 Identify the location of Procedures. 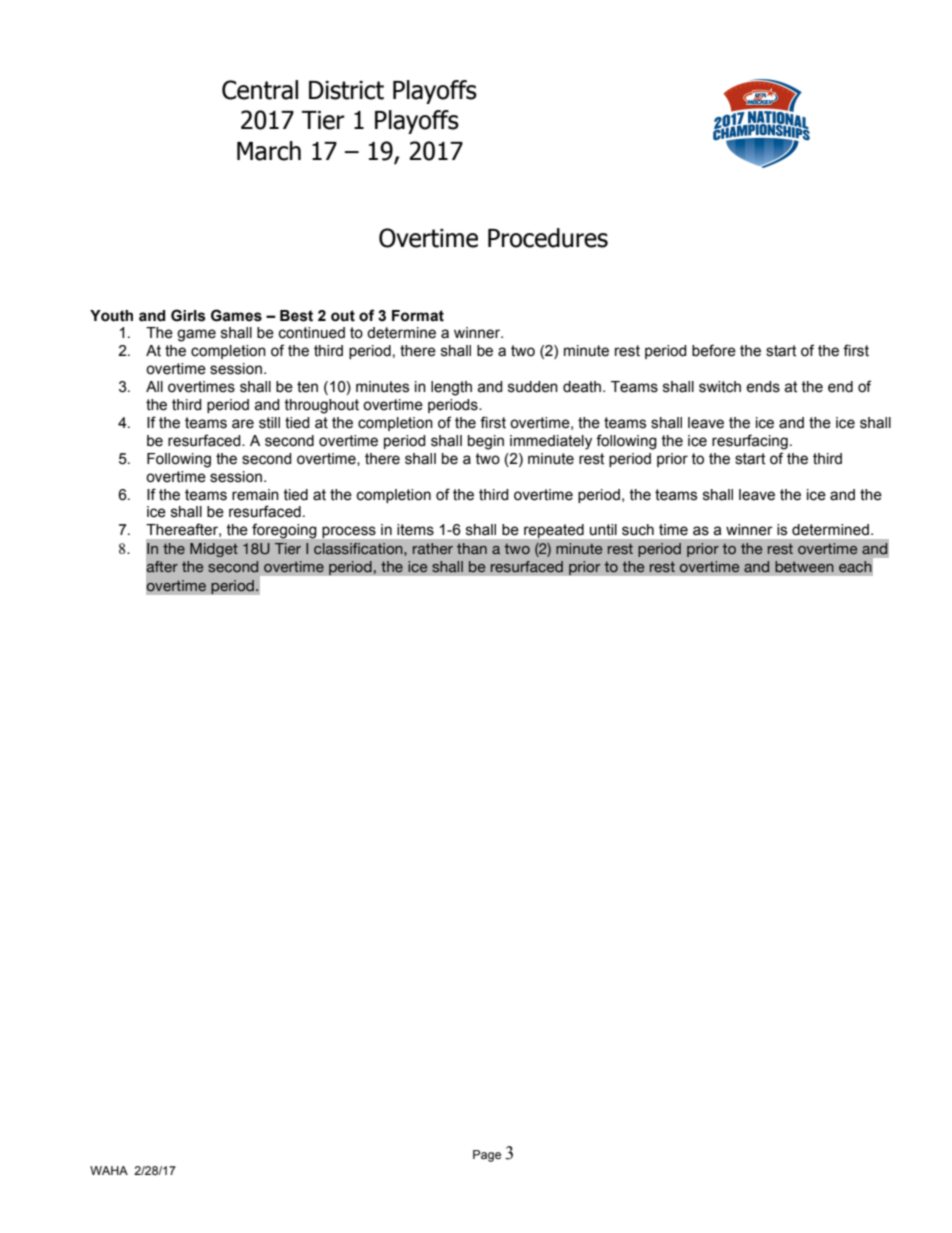
(548, 238).
